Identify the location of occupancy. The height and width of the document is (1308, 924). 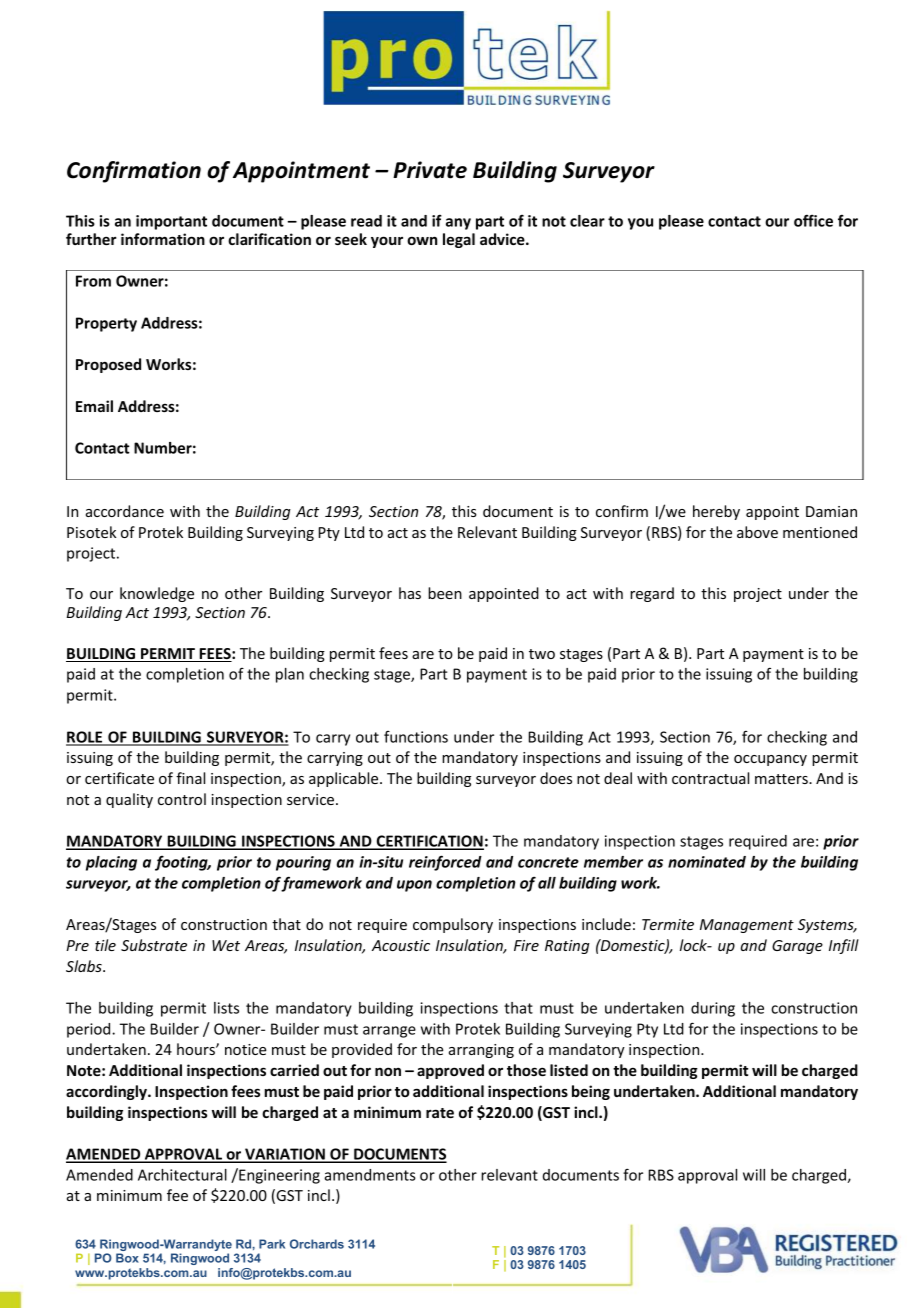
(770, 760).
